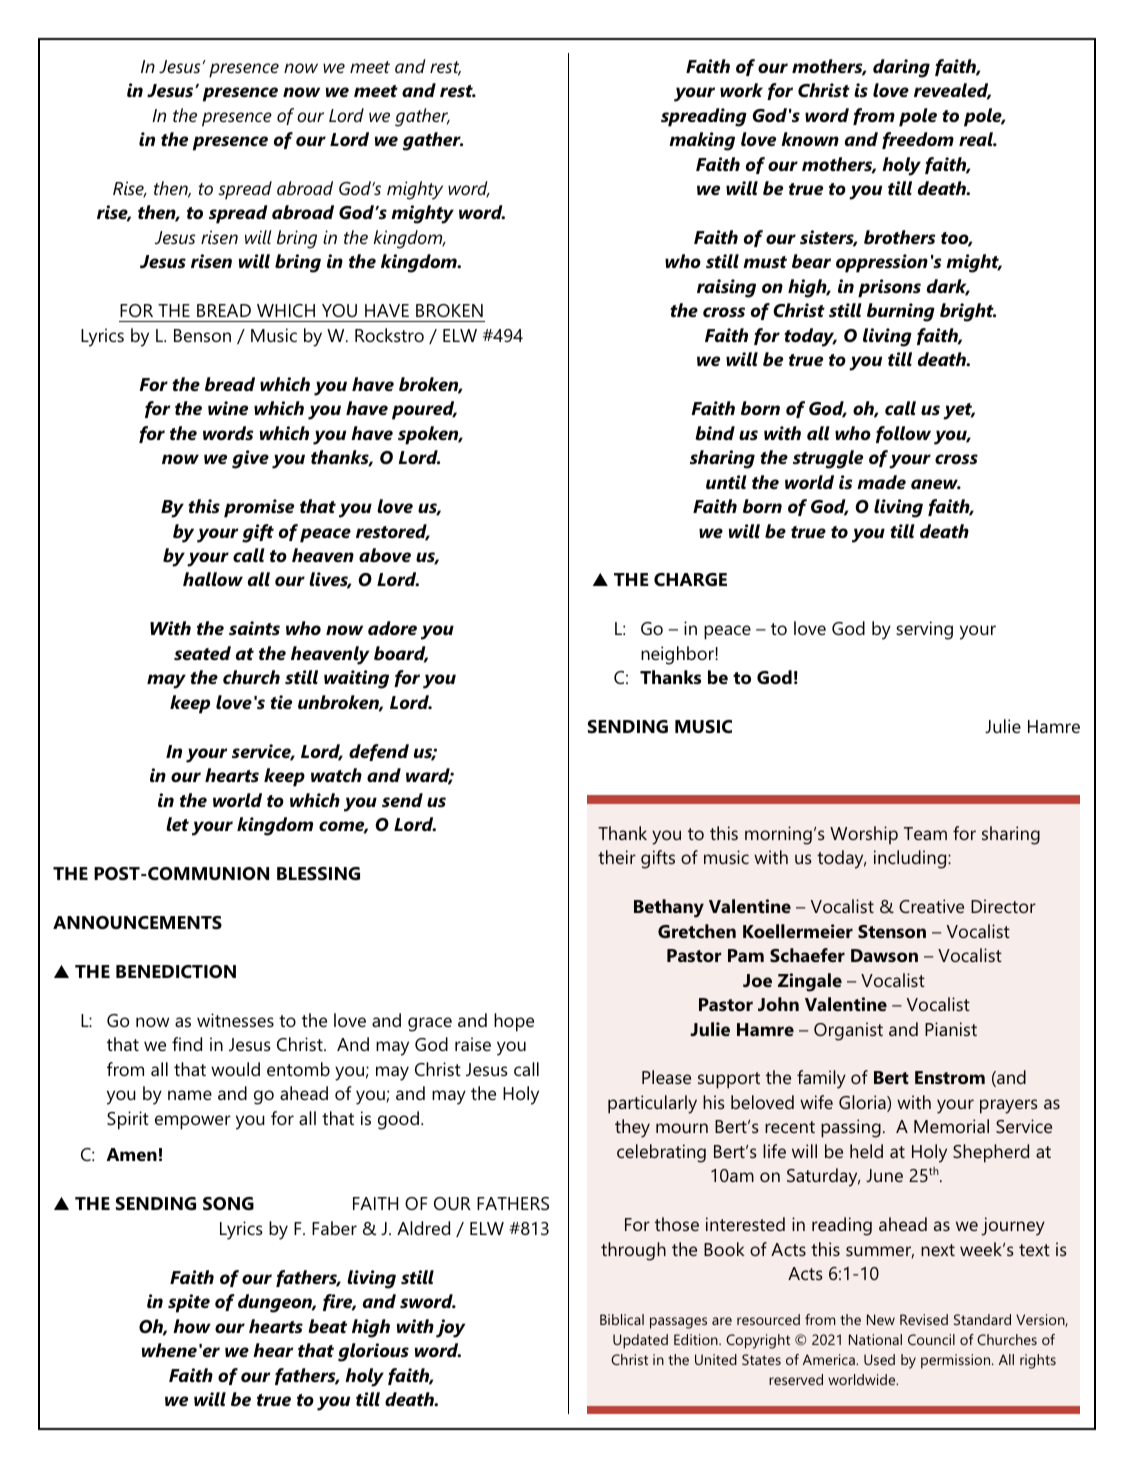 This screenshot has width=1134, height=1468. I want to click on hope, so click(514, 1022).
